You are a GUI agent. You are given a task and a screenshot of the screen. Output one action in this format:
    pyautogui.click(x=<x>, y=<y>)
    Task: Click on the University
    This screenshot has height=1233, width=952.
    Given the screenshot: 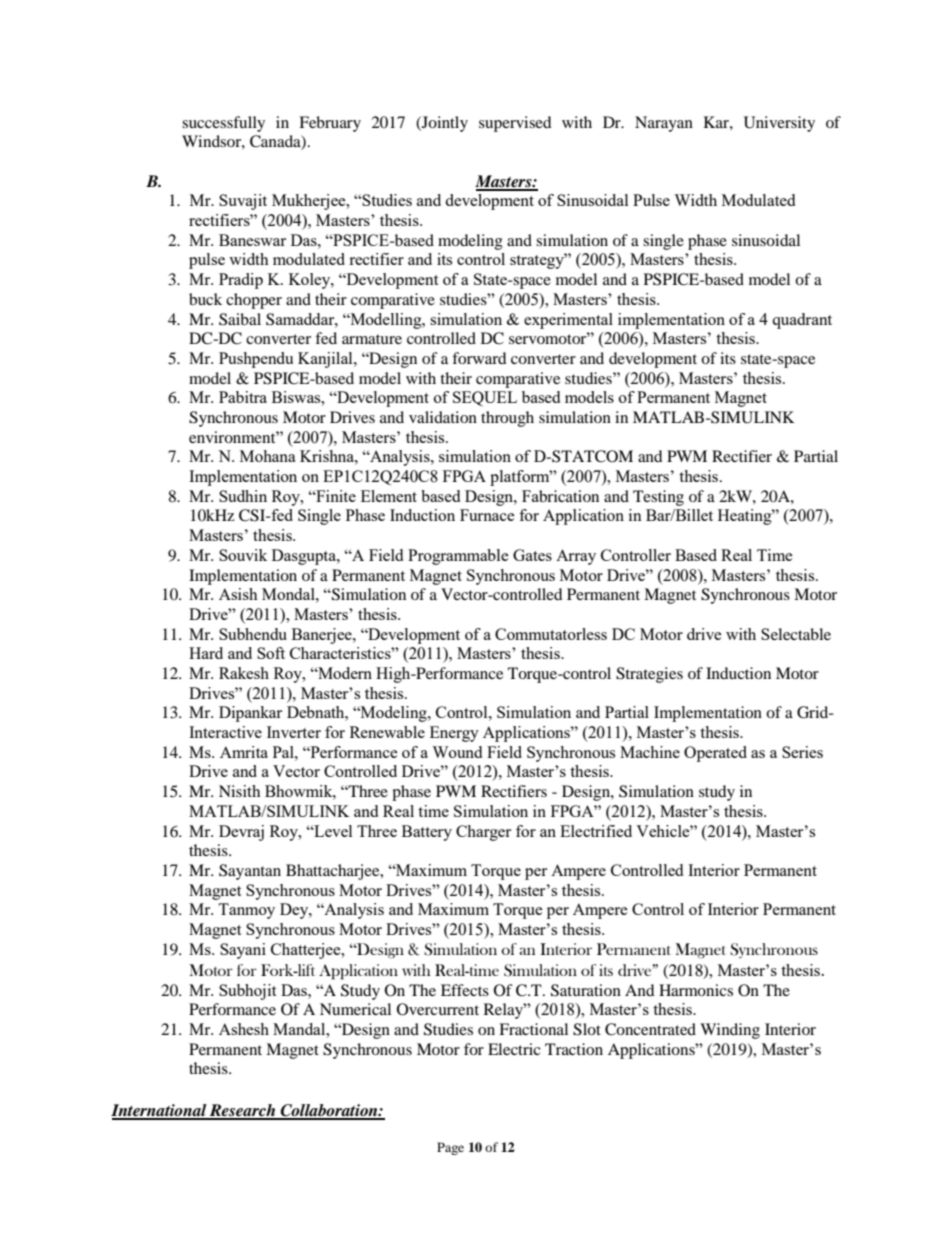 What is the action you would take?
    pyautogui.click(x=779, y=124)
